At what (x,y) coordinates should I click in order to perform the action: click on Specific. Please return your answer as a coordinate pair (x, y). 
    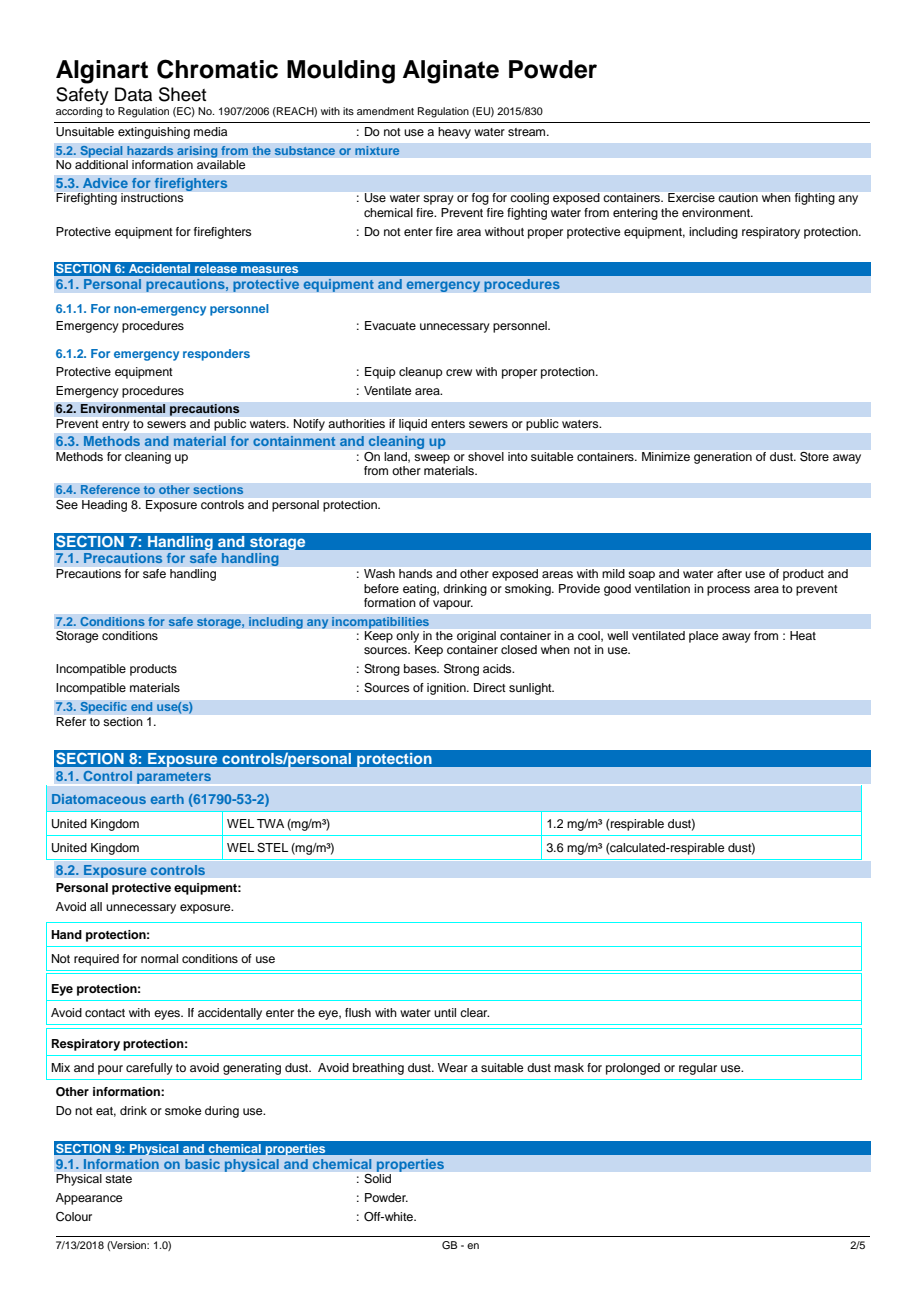
    Looking at the image, I should click on (103, 707).
